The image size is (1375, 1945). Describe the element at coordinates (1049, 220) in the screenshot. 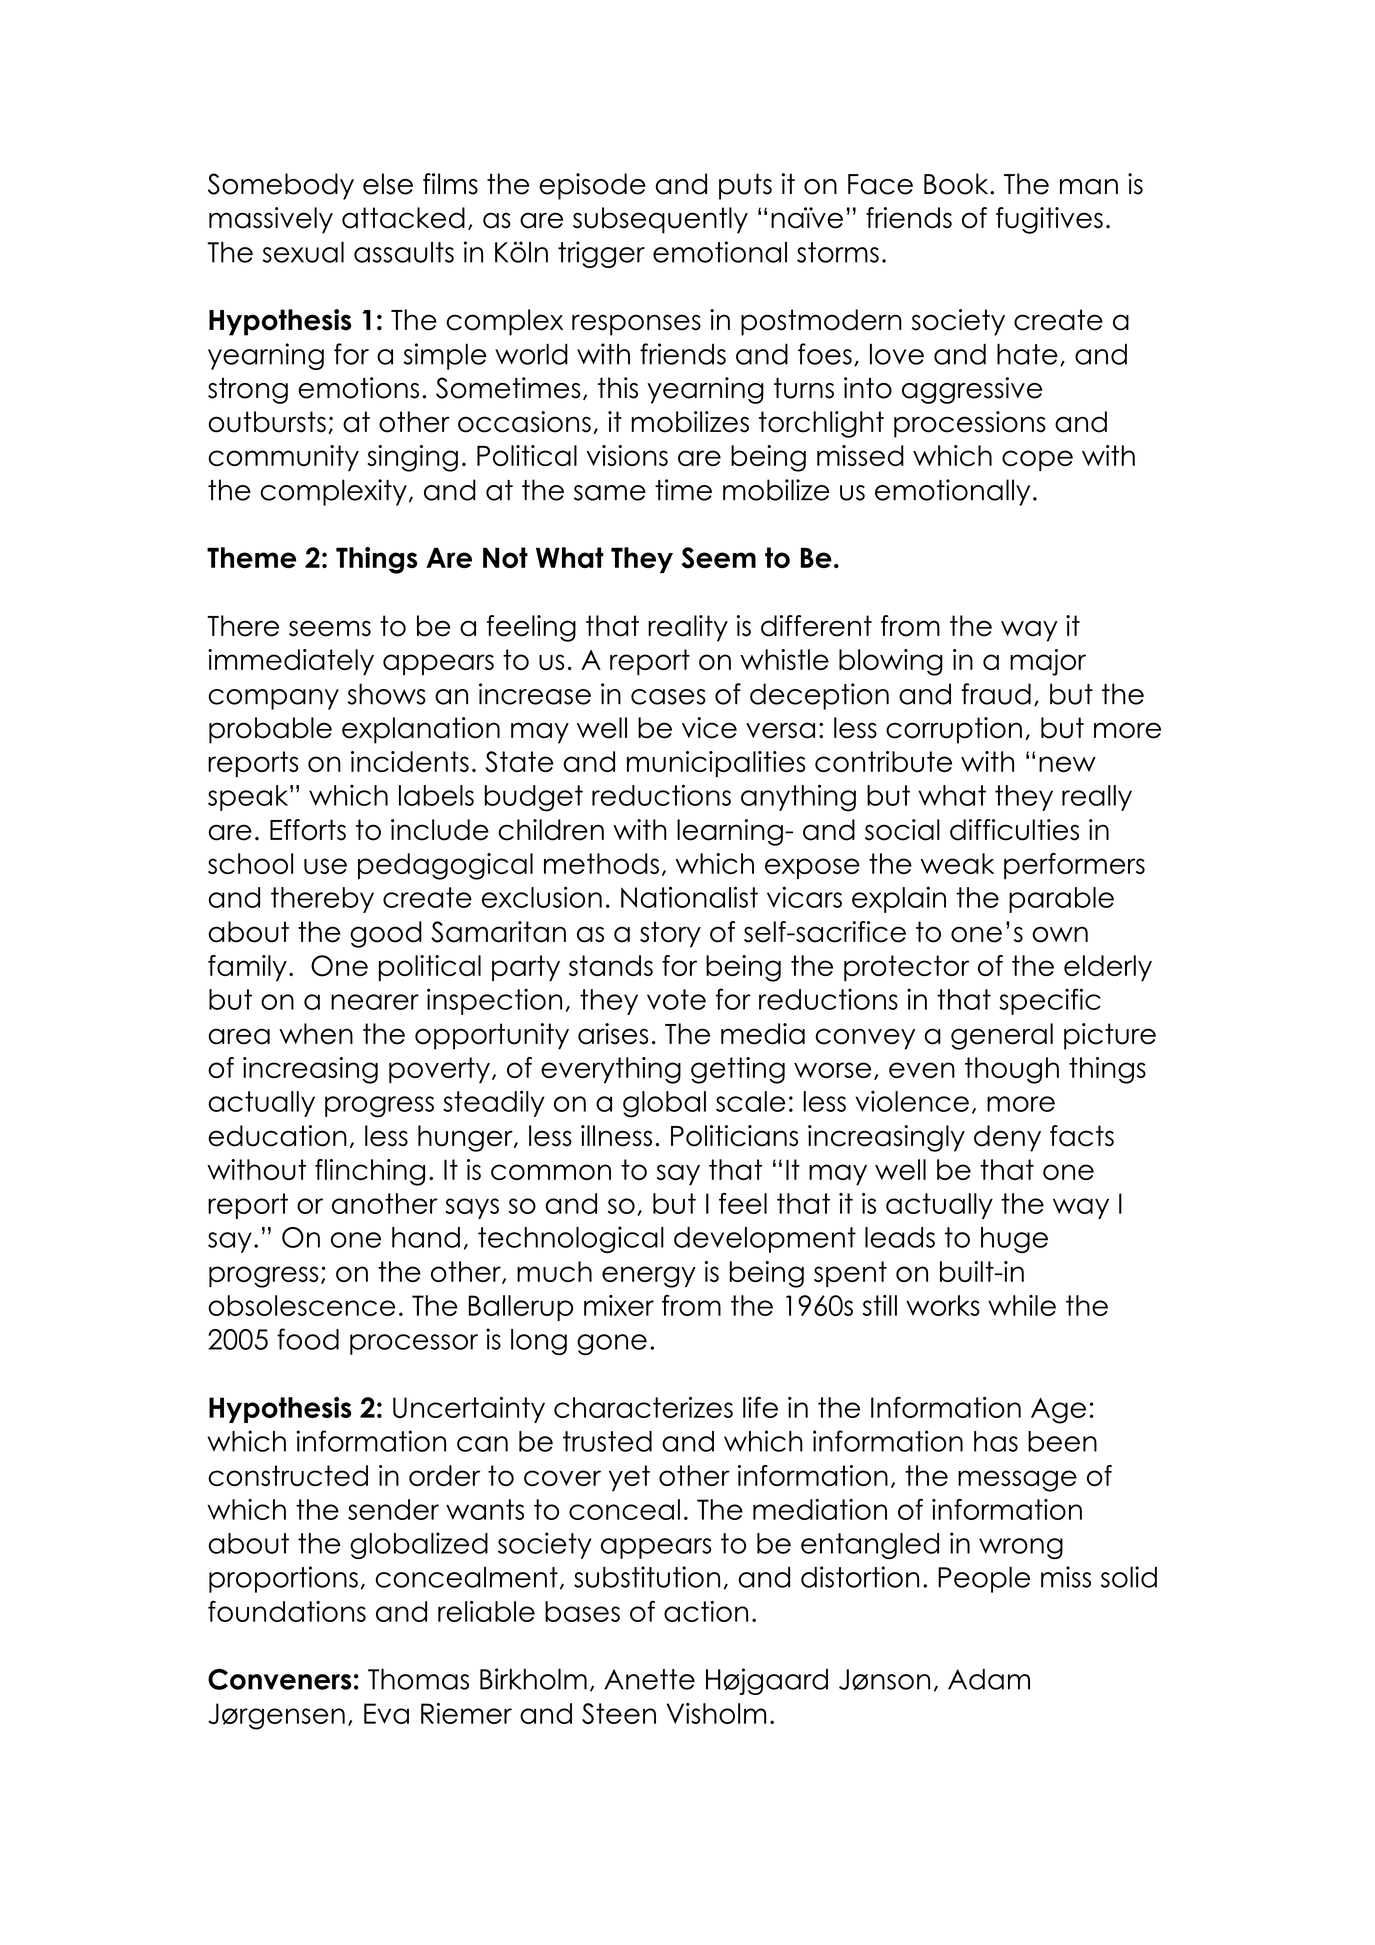

I see `fugitives` at that location.
